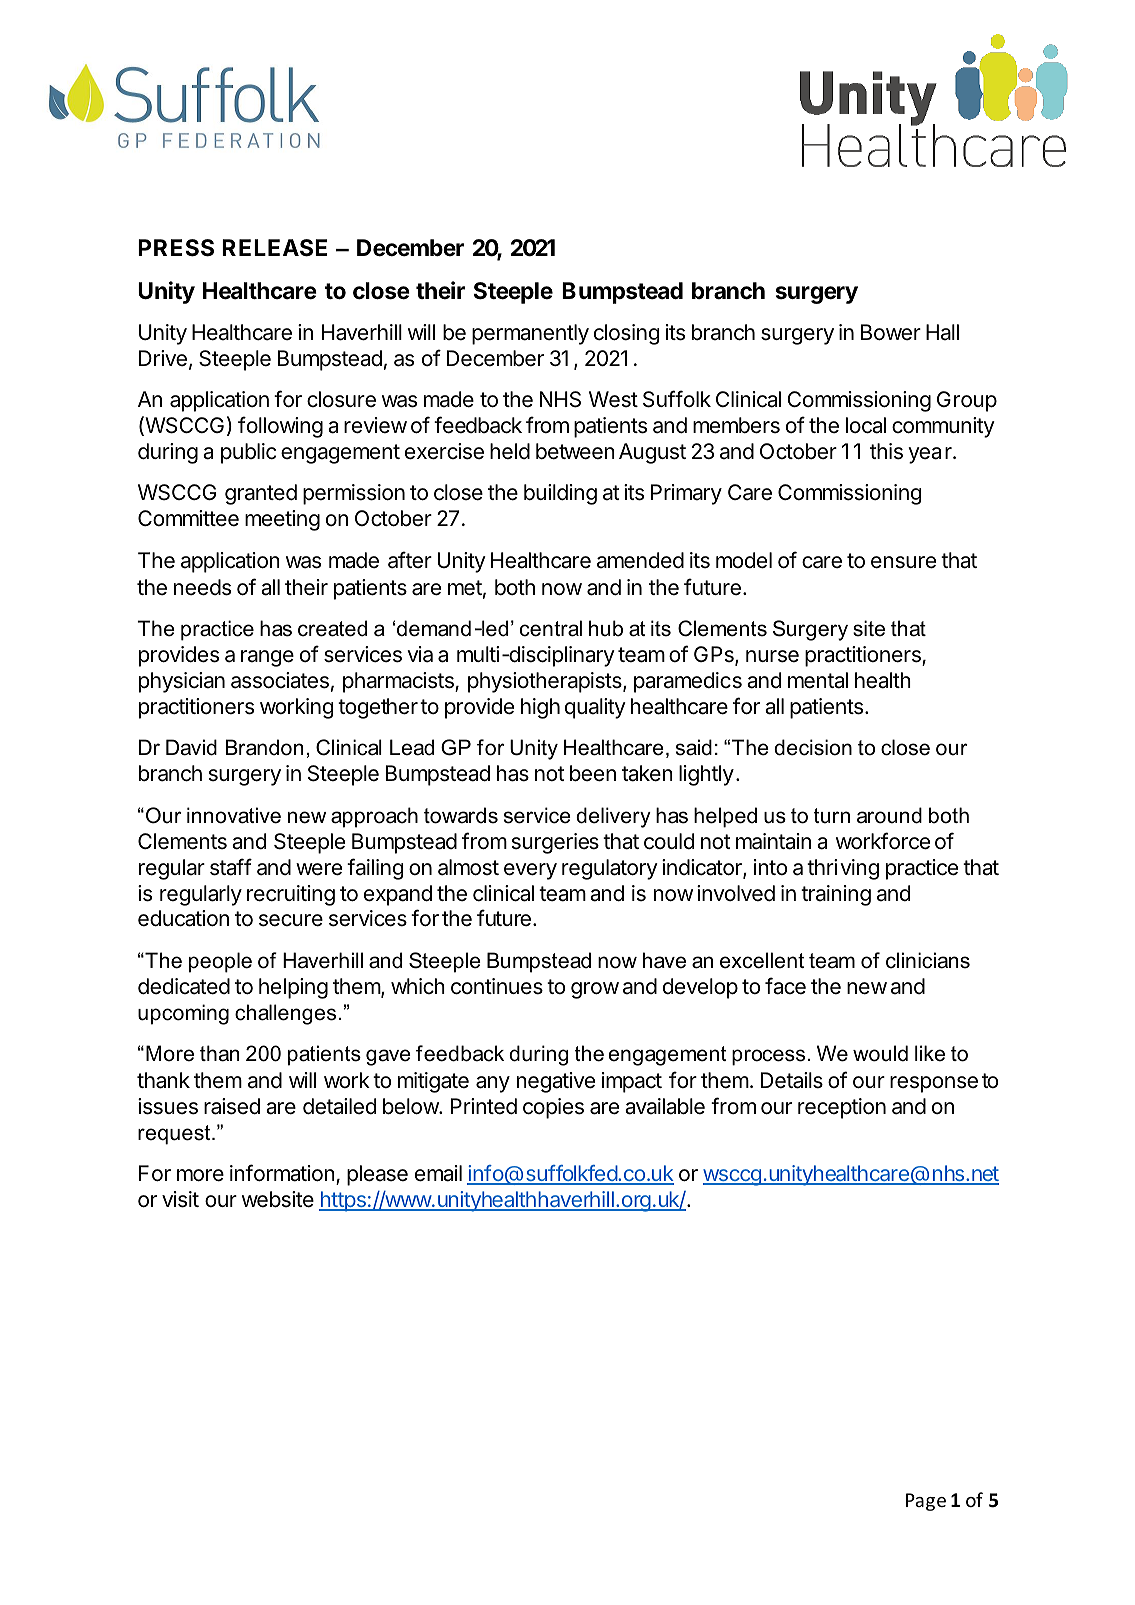 The image size is (1135, 1605). Describe the element at coordinates (880, 1053) in the screenshot. I see `would` at that location.
